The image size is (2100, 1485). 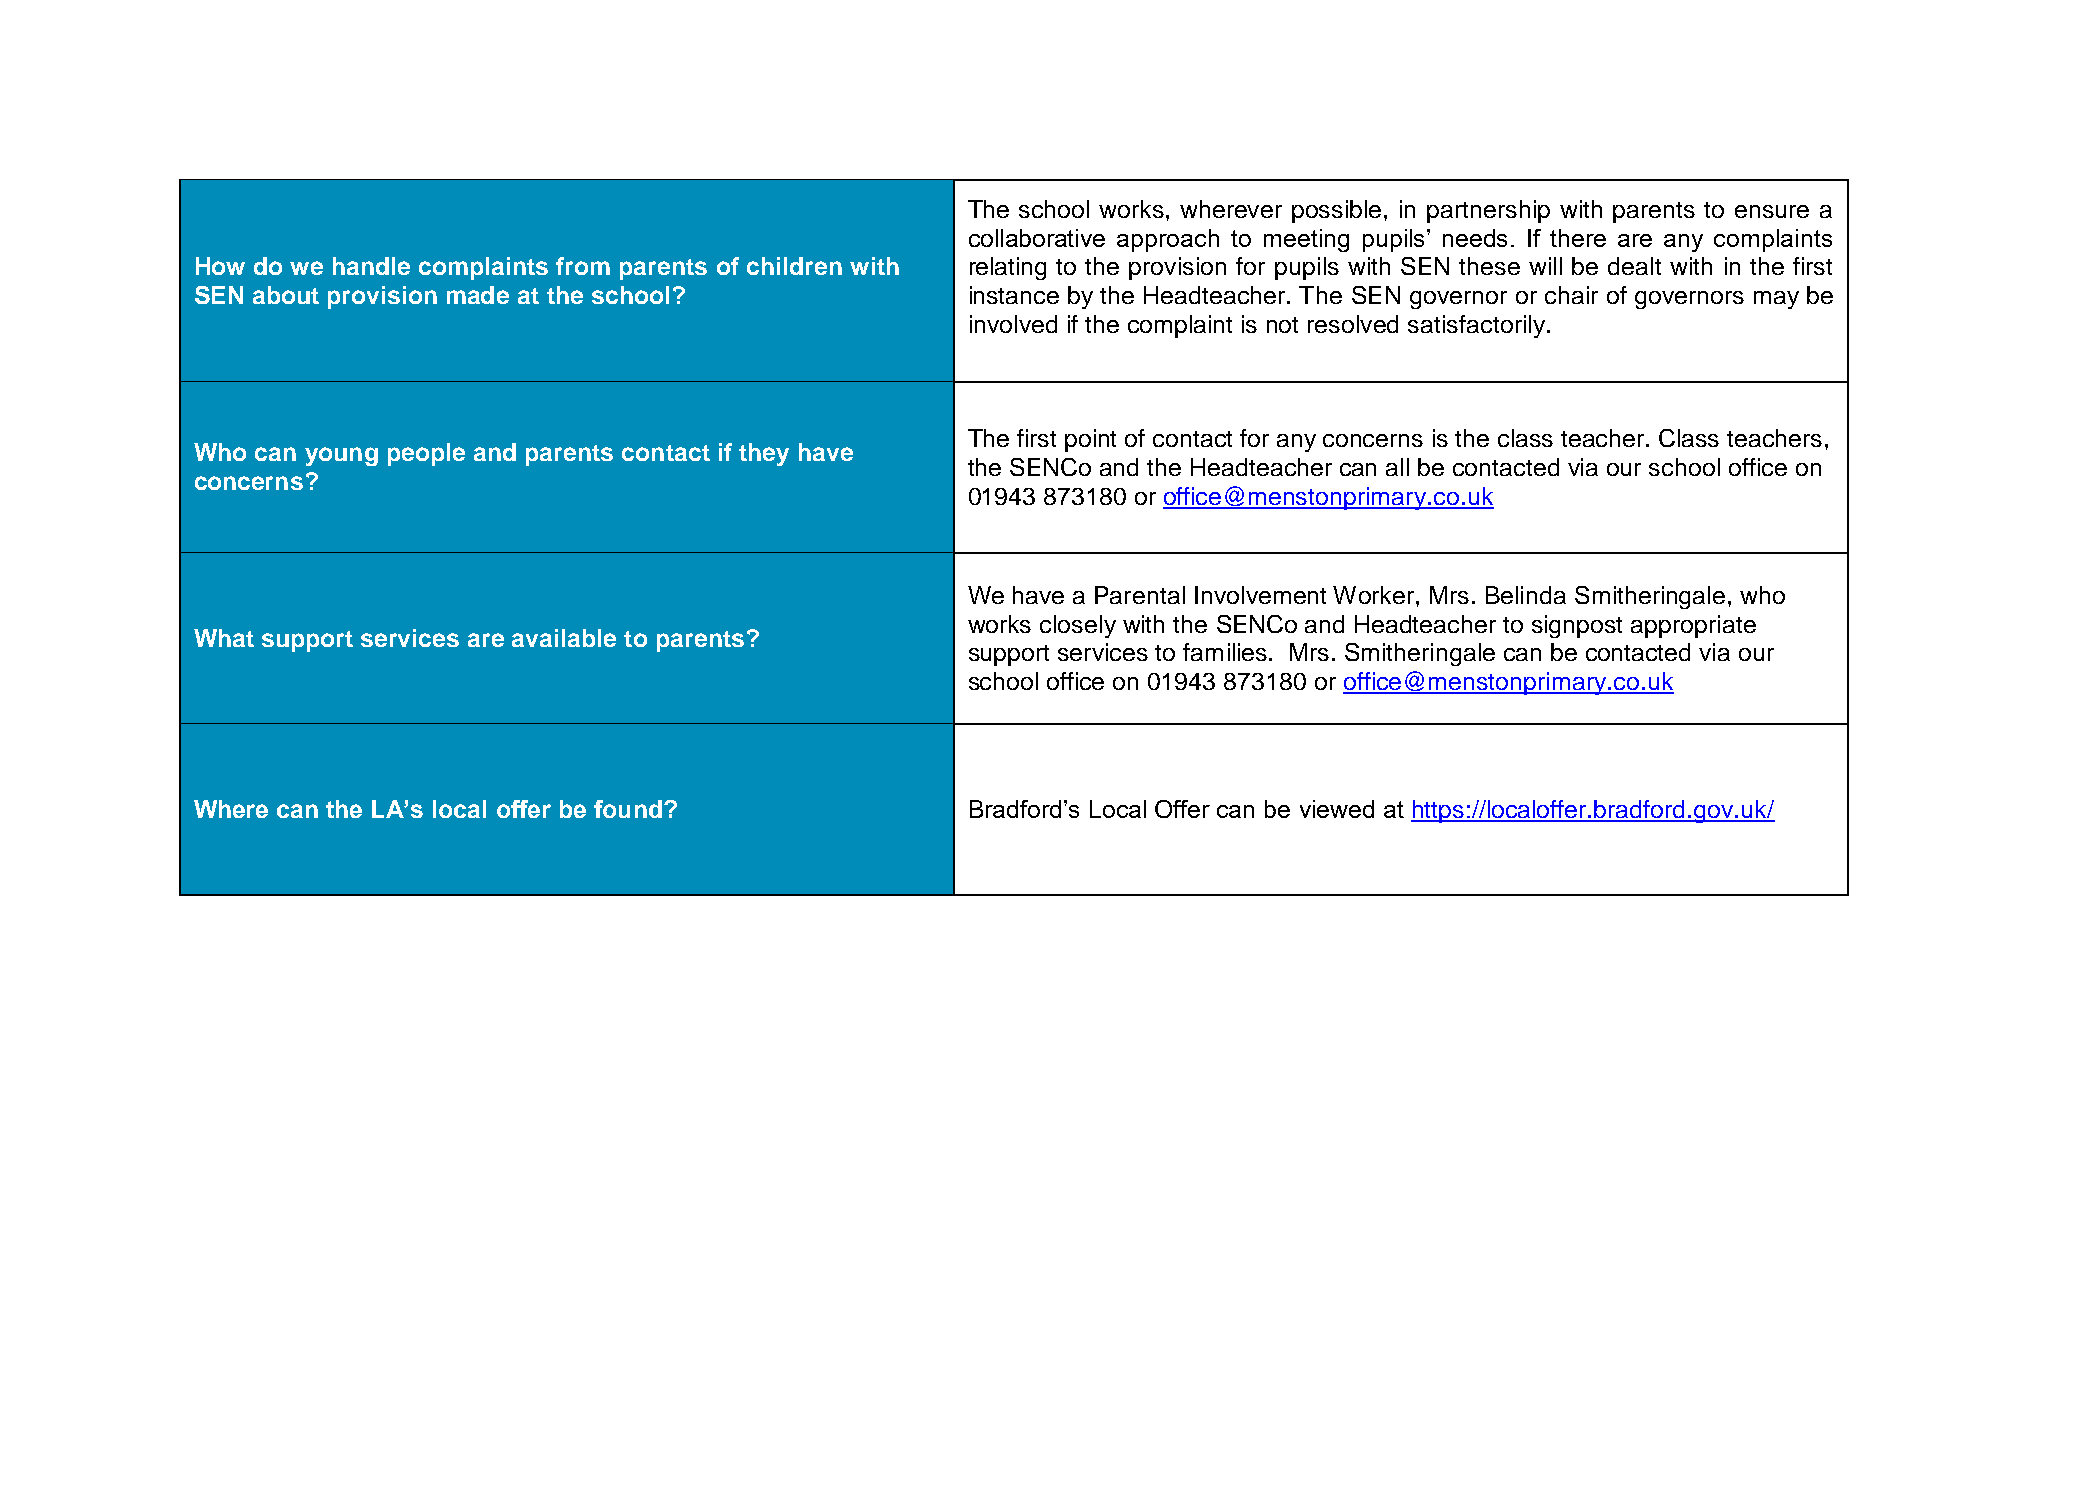 What do you see at coordinates (1578, 238) in the image?
I see `there` at bounding box center [1578, 238].
